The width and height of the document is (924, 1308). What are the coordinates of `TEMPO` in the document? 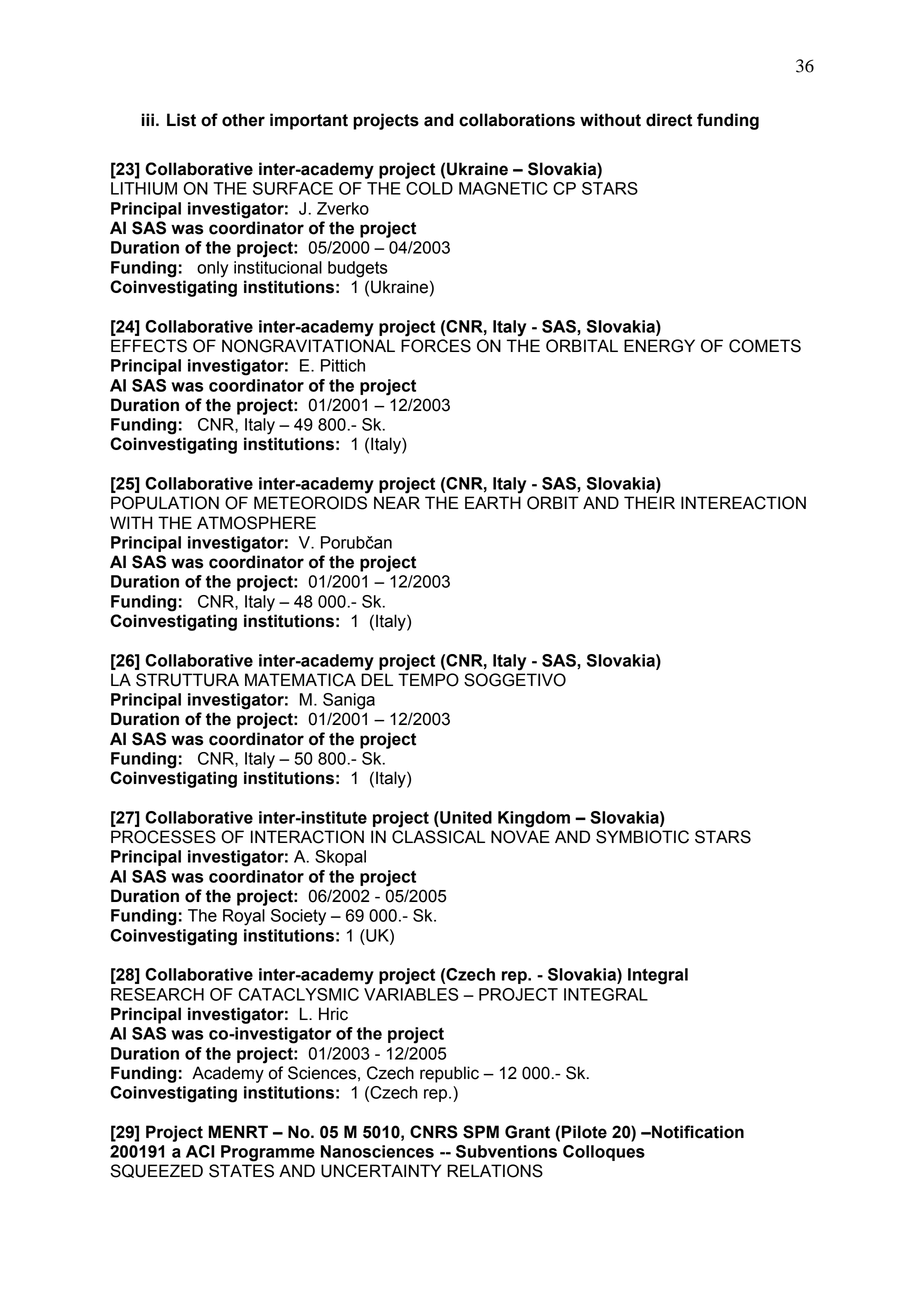 It's located at (428, 680).
